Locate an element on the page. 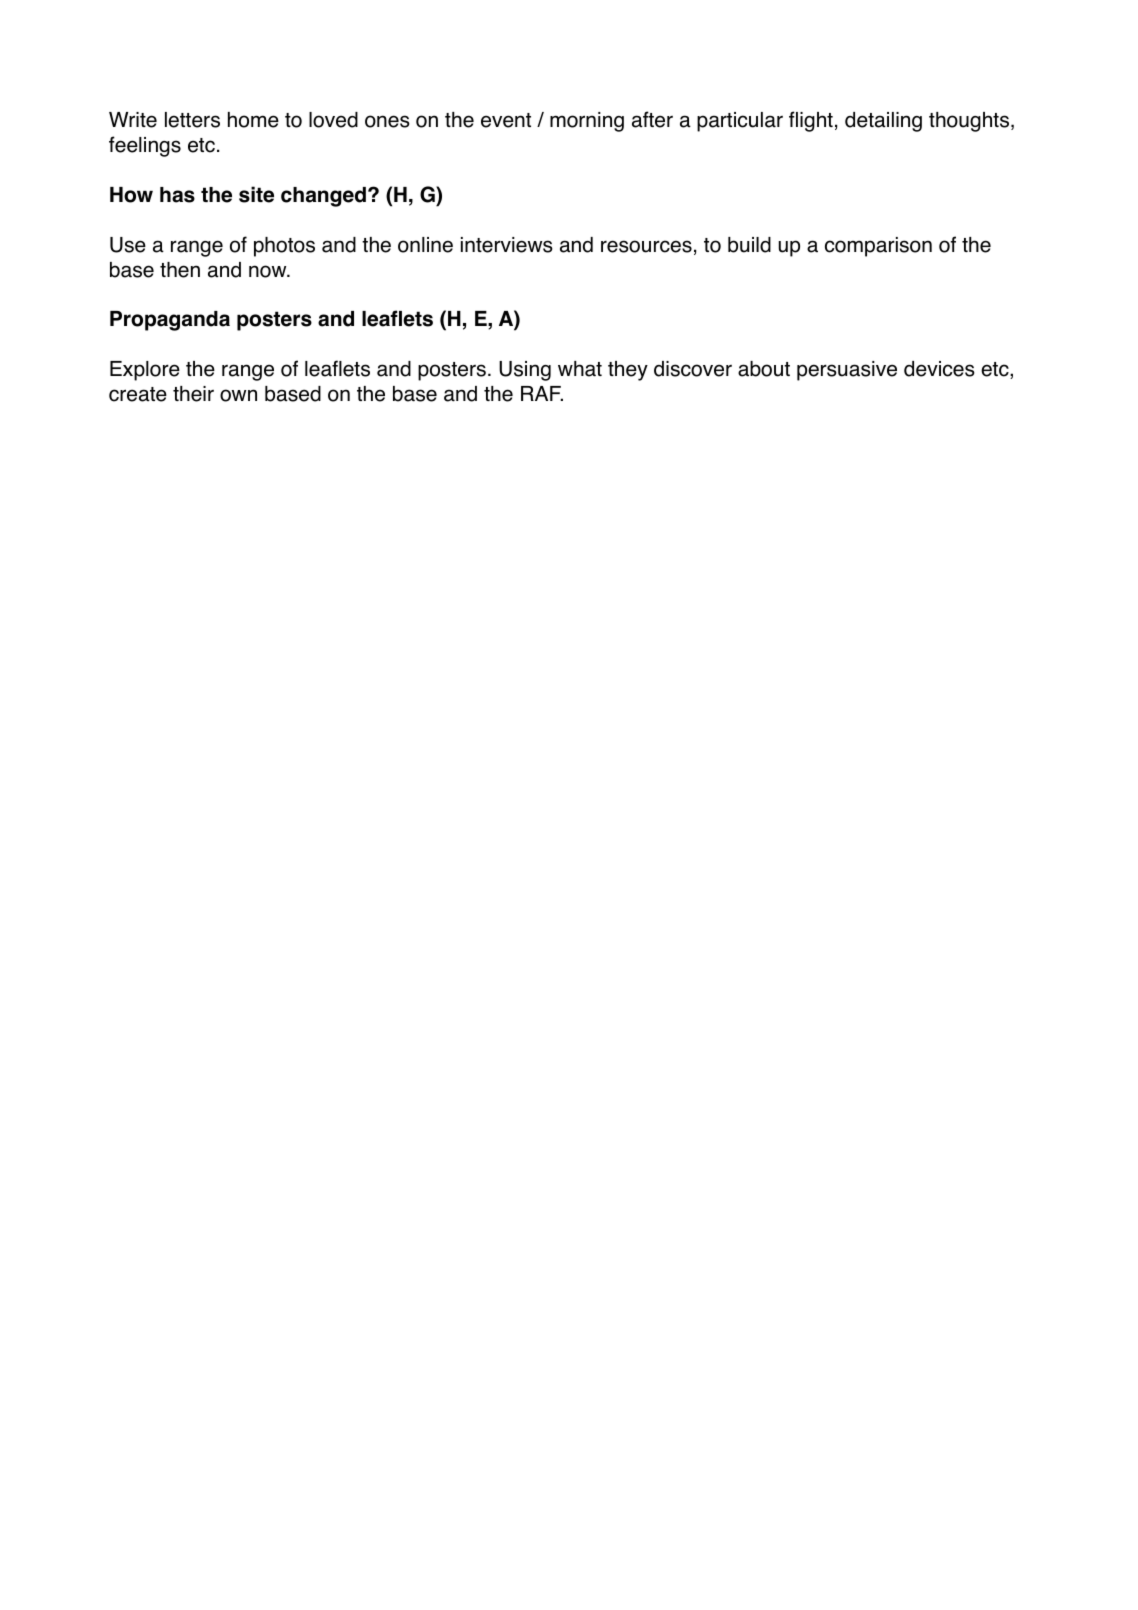 This document has height=1610, width=1138. photos is located at coordinates (284, 247).
